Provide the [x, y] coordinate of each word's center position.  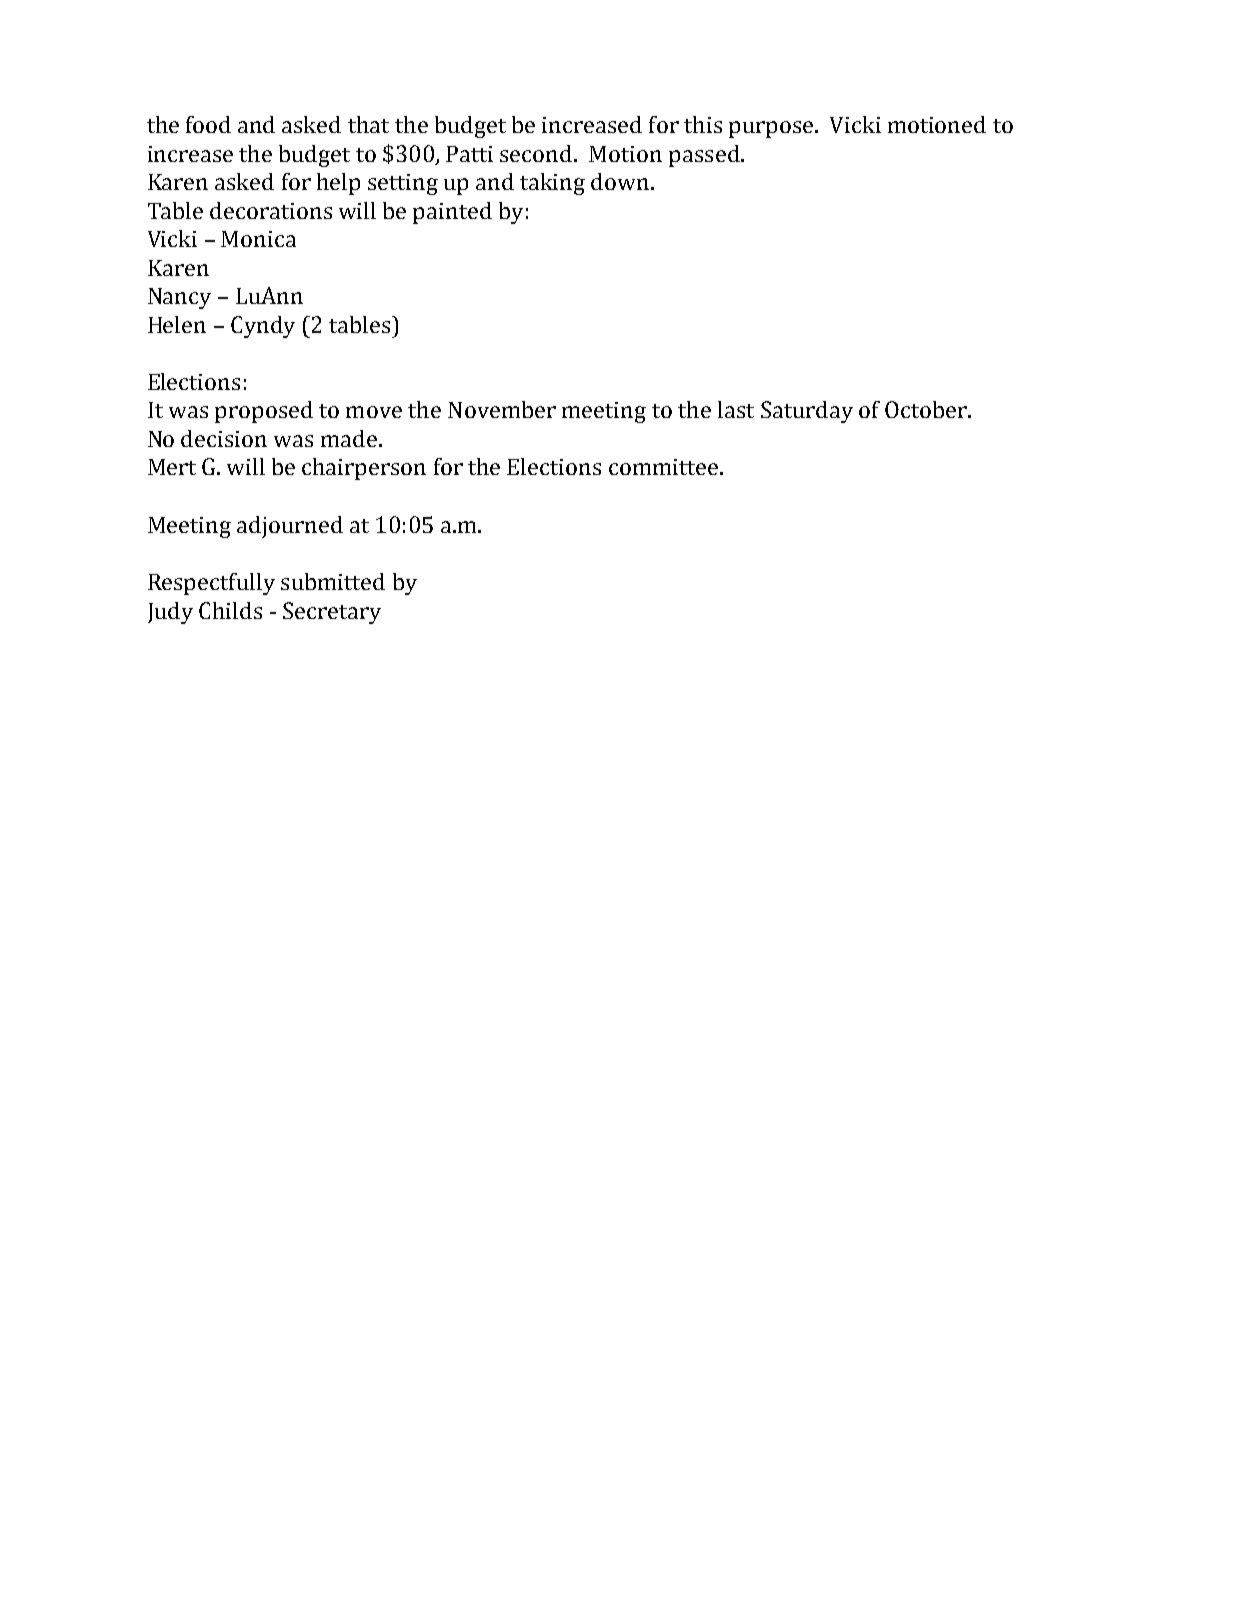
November [502, 409]
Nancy [179, 298]
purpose [772, 129]
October [927, 409]
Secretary [332, 613]
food [208, 124]
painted [452, 213]
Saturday [807, 412]
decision [224, 438]
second [537, 153]
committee [665, 467]
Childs [230, 610]
